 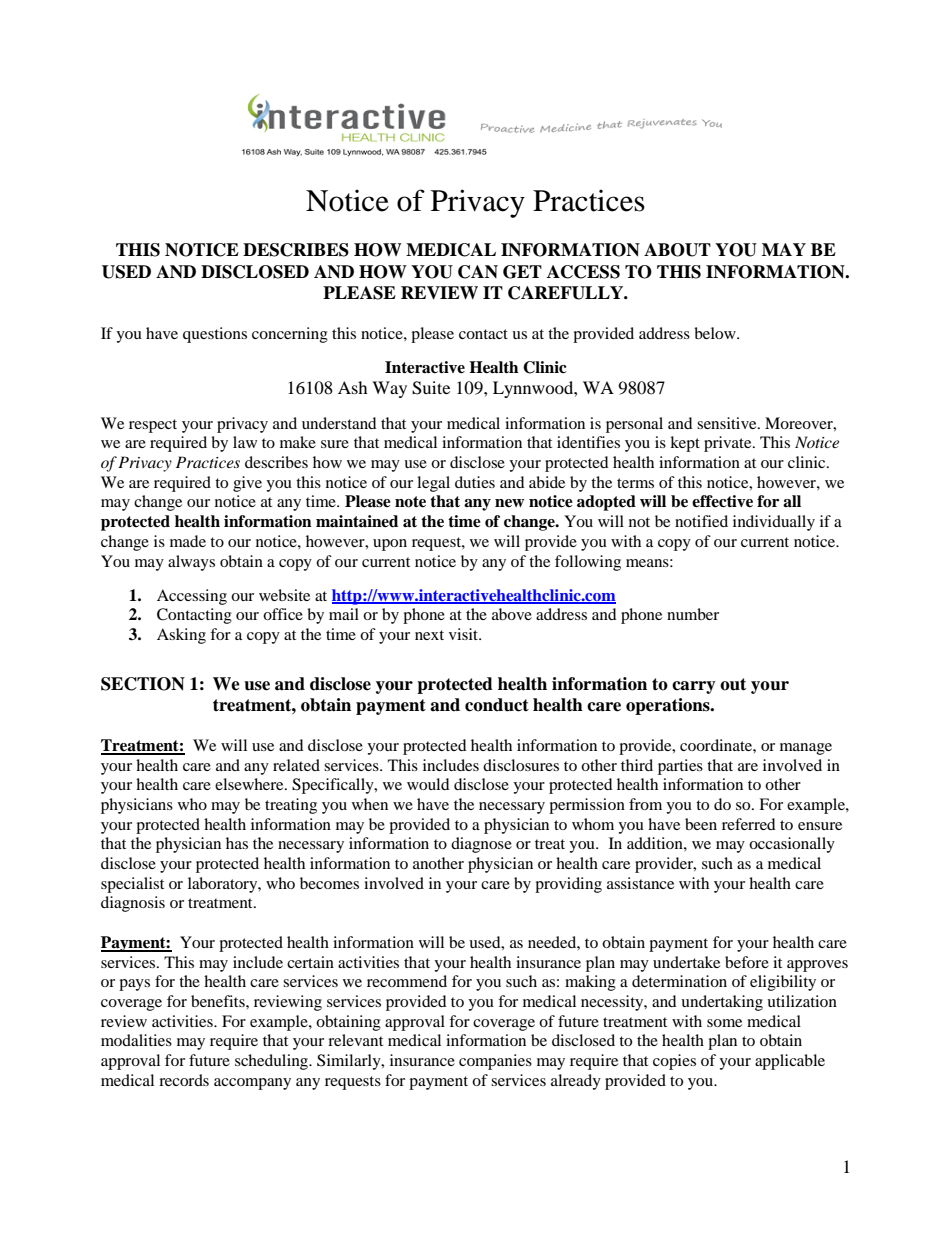 What do you see at coordinates (188, 541) in the screenshot?
I see `made` at bounding box center [188, 541].
